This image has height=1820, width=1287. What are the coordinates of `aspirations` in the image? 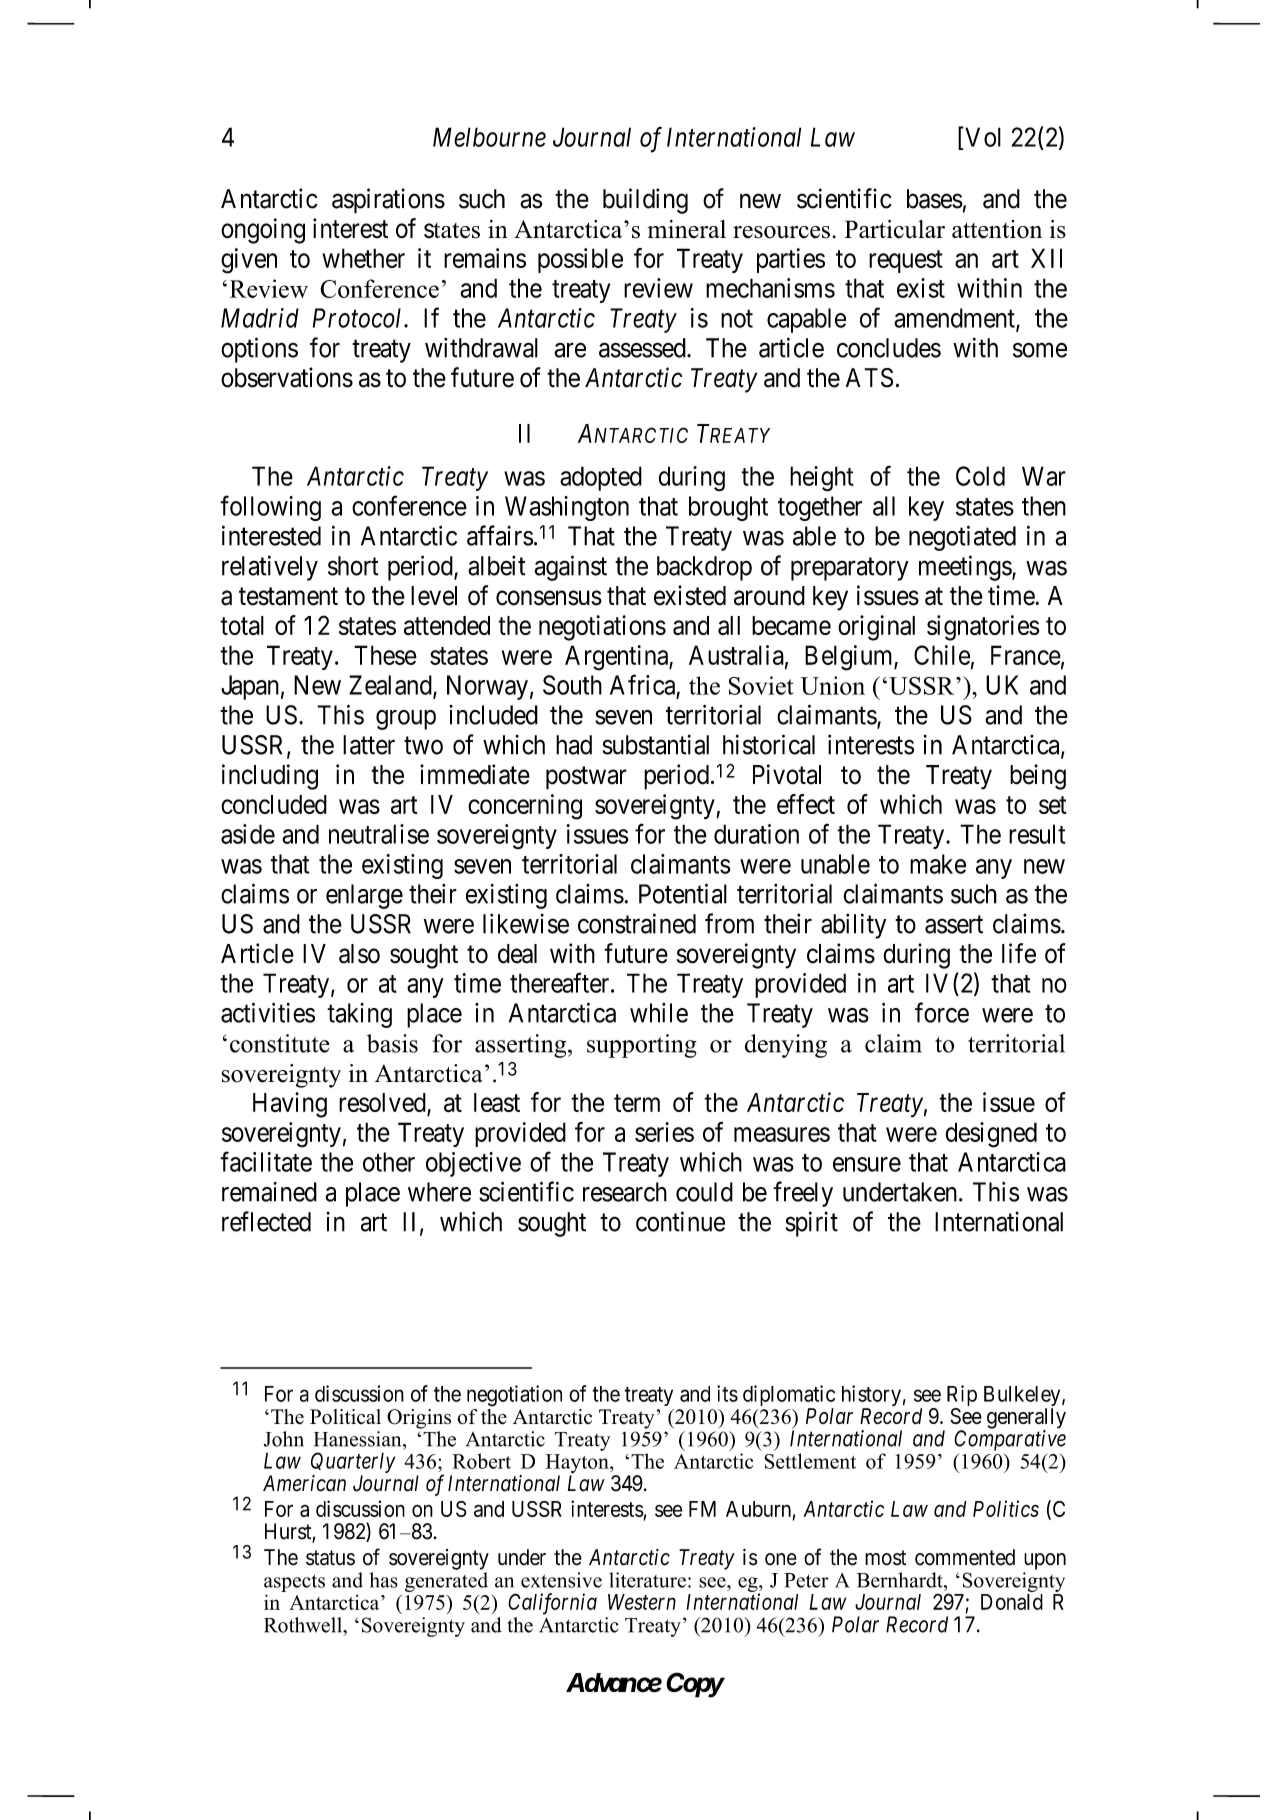 It's located at (388, 201).
